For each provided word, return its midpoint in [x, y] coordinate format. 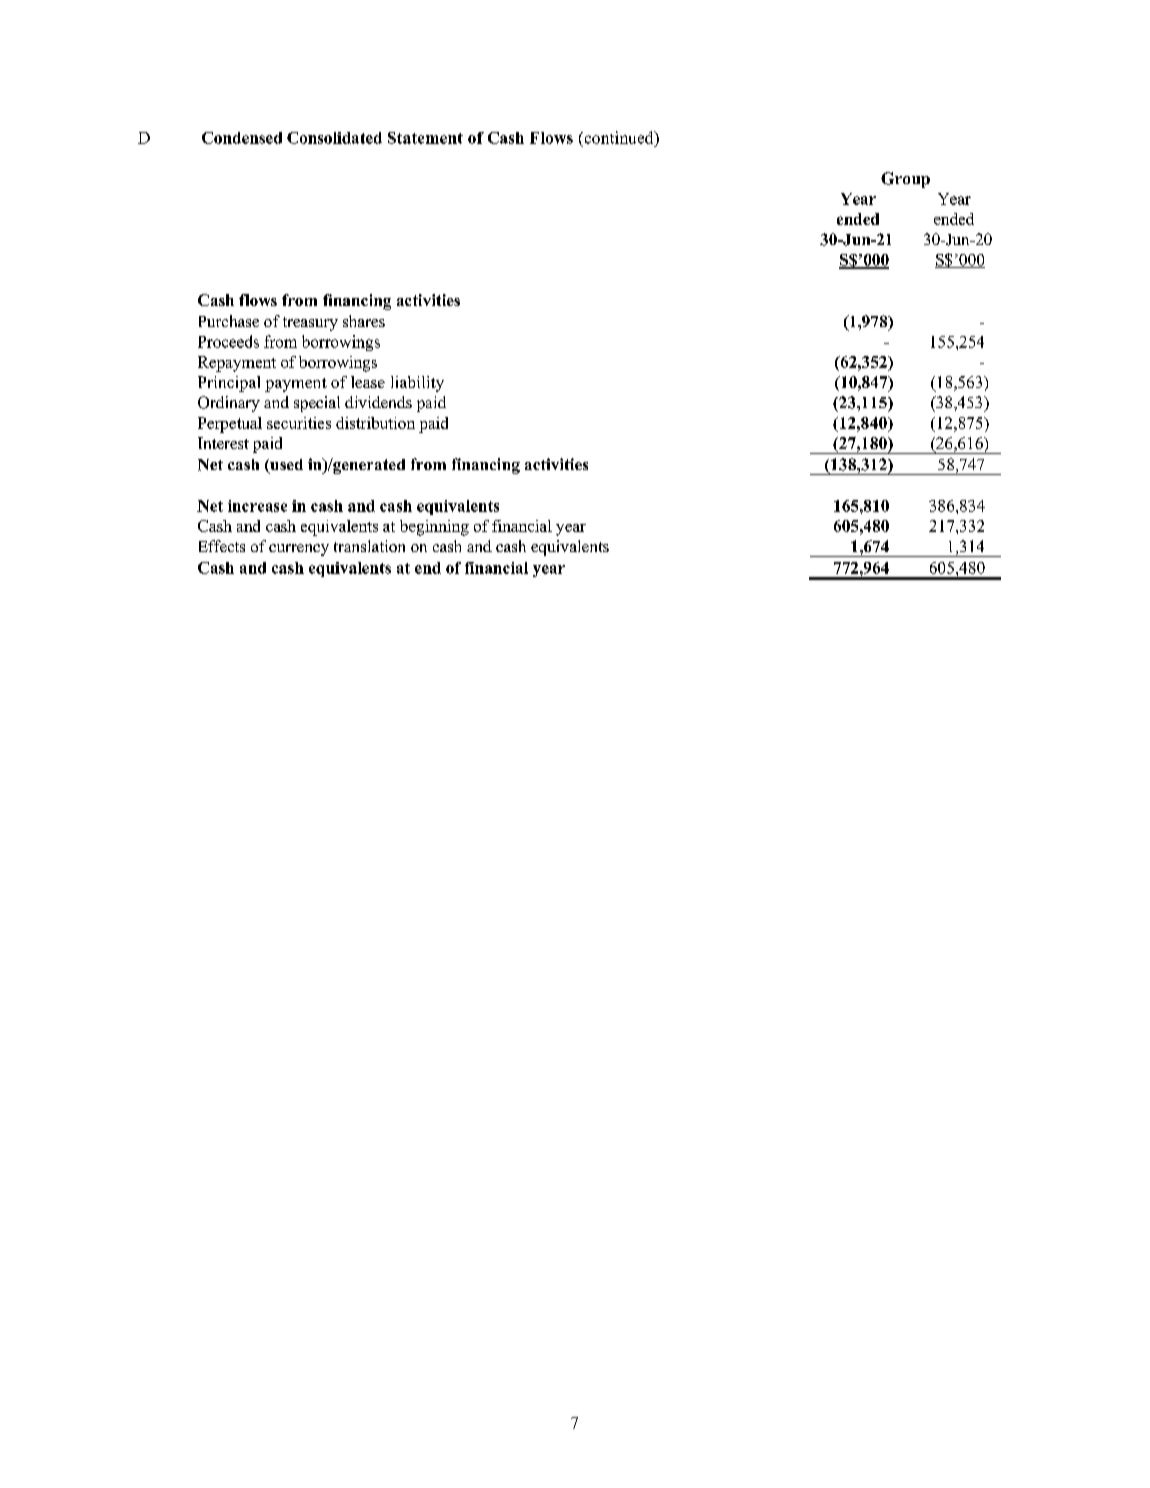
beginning [434, 528]
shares [364, 321]
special [317, 404]
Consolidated [334, 138]
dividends [378, 402]
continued [619, 137]
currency [299, 550]
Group [905, 180]
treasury [310, 324]
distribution [375, 423]
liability [417, 384]
